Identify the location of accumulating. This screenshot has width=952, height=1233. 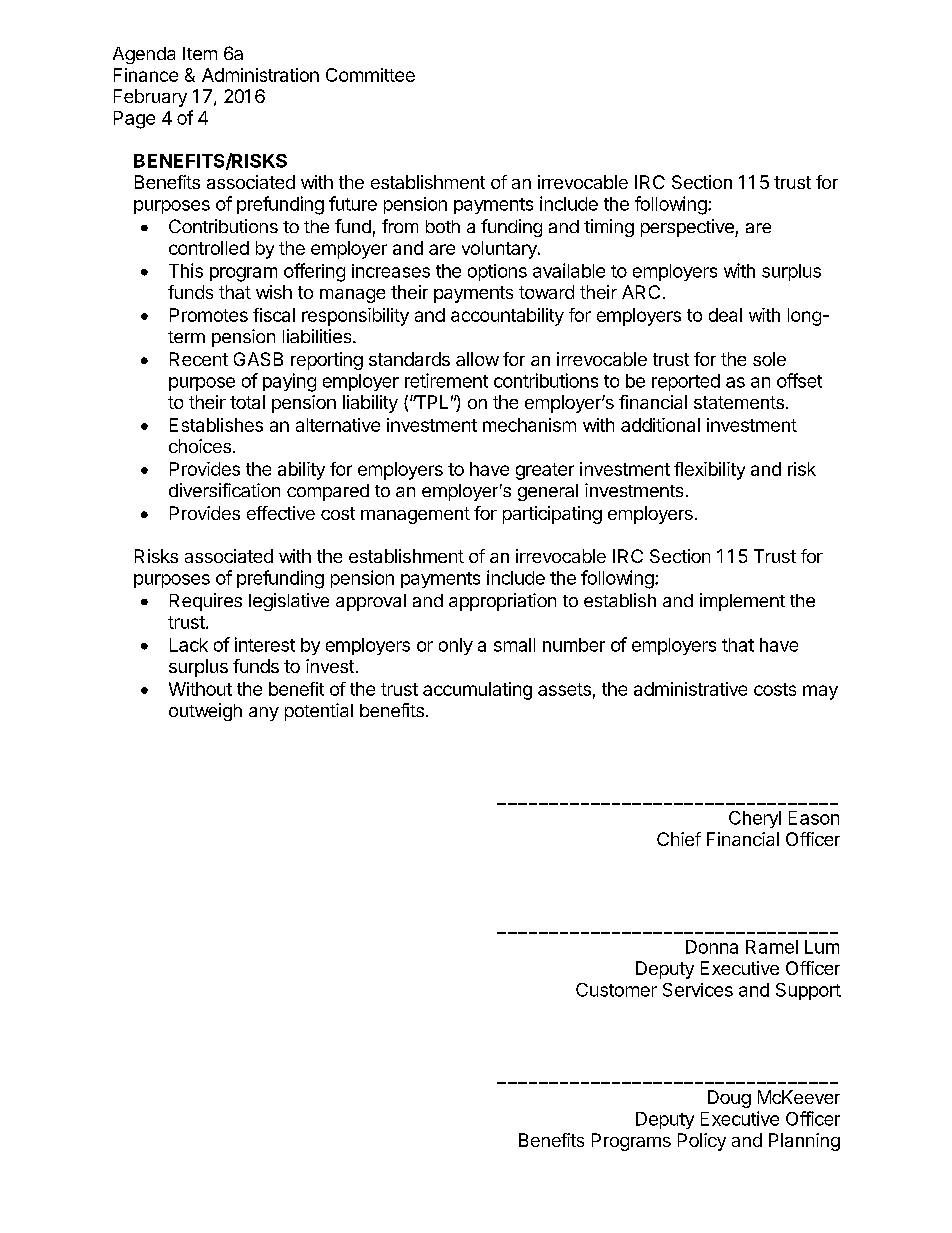
(477, 691).
